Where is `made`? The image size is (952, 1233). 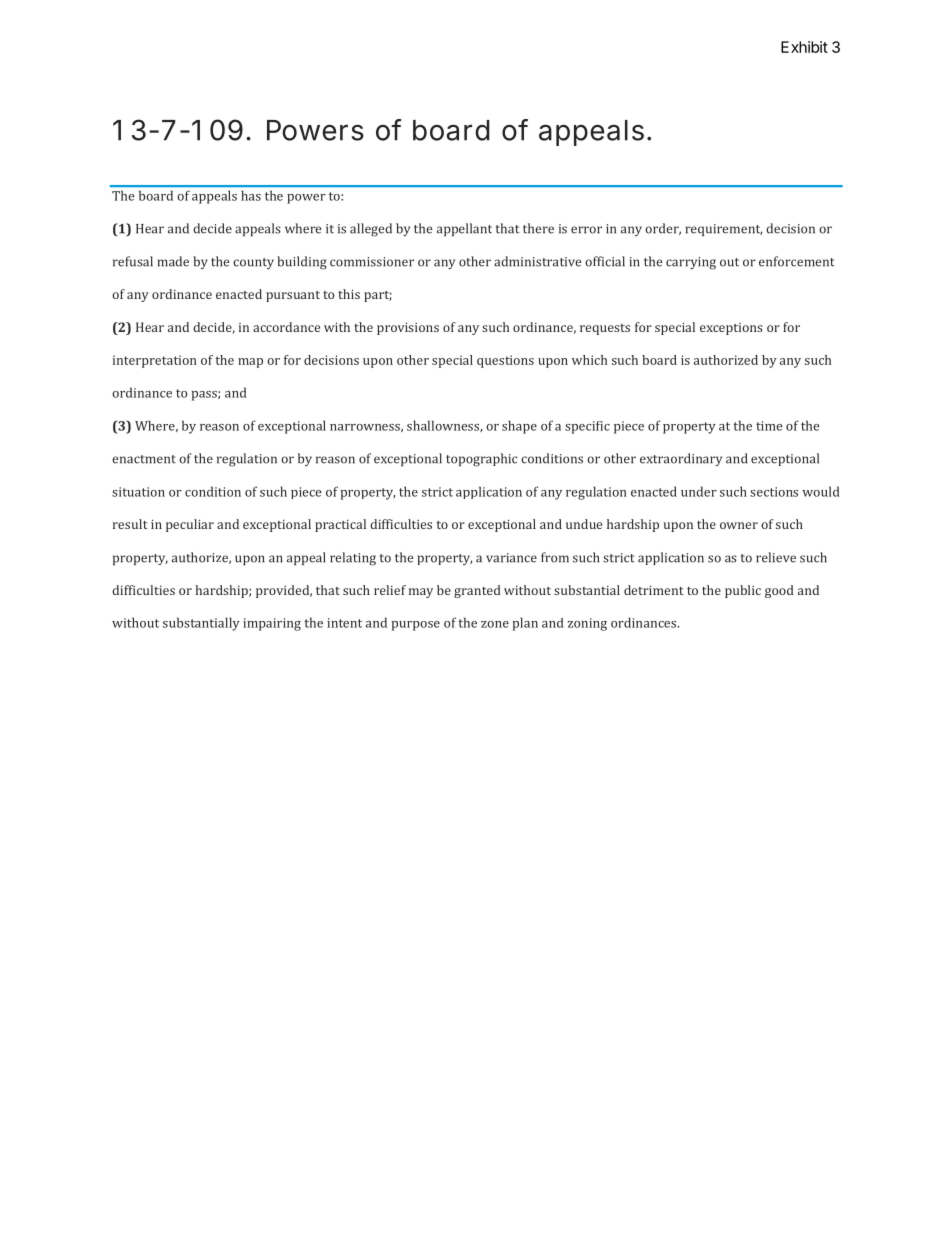 made is located at coordinates (173, 261).
